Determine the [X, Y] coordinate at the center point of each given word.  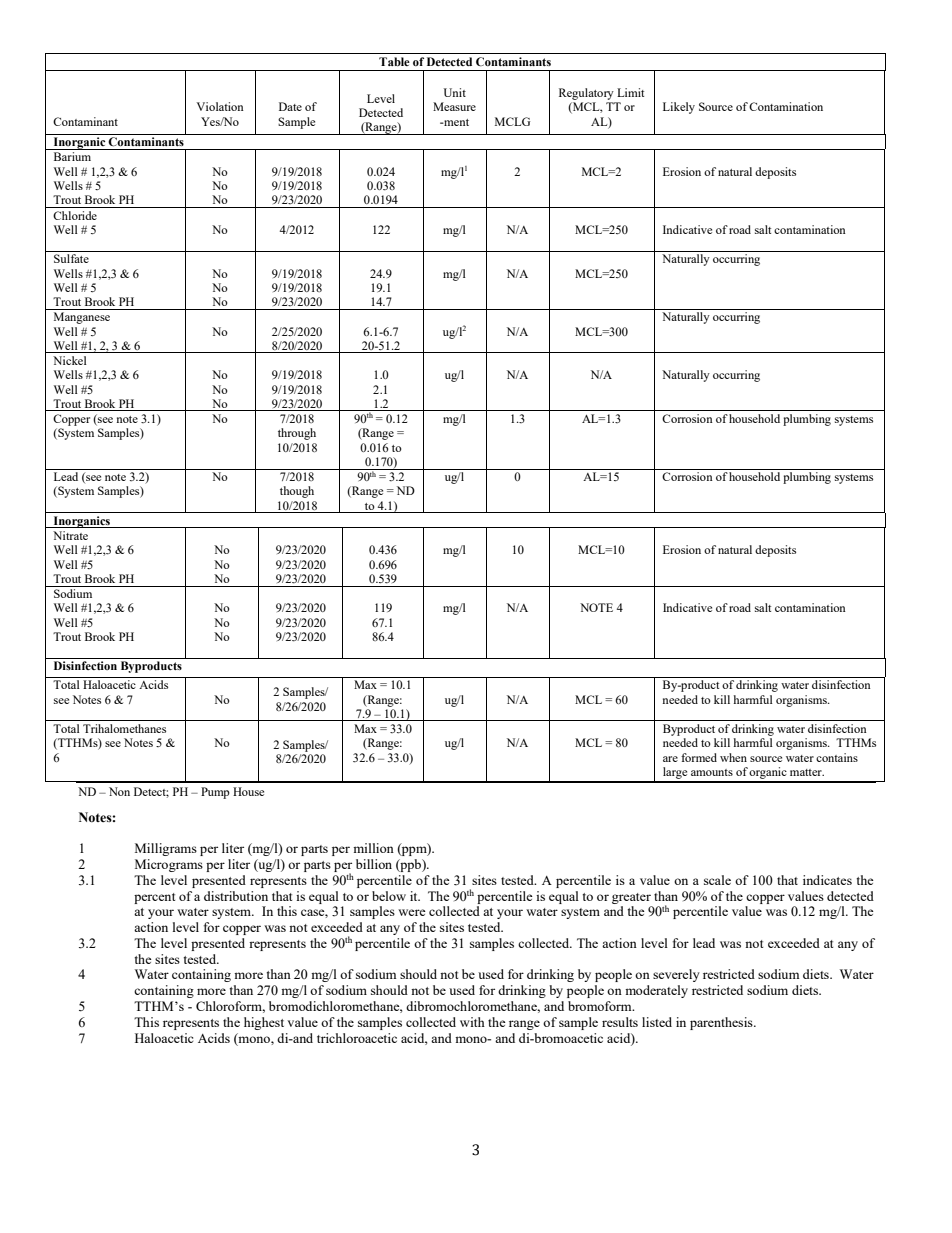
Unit [455, 92]
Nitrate [70, 535]
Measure [454, 106]
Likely [679, 108]
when [733, 757]
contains [837, 757]
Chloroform [230, 1007]
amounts [712, 772]
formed [699, 757]
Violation [220, 106]
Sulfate [71, 258]
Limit [630, 92]
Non [119, 791]
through [297, 434]
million [373, 848]
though [297, 492]
